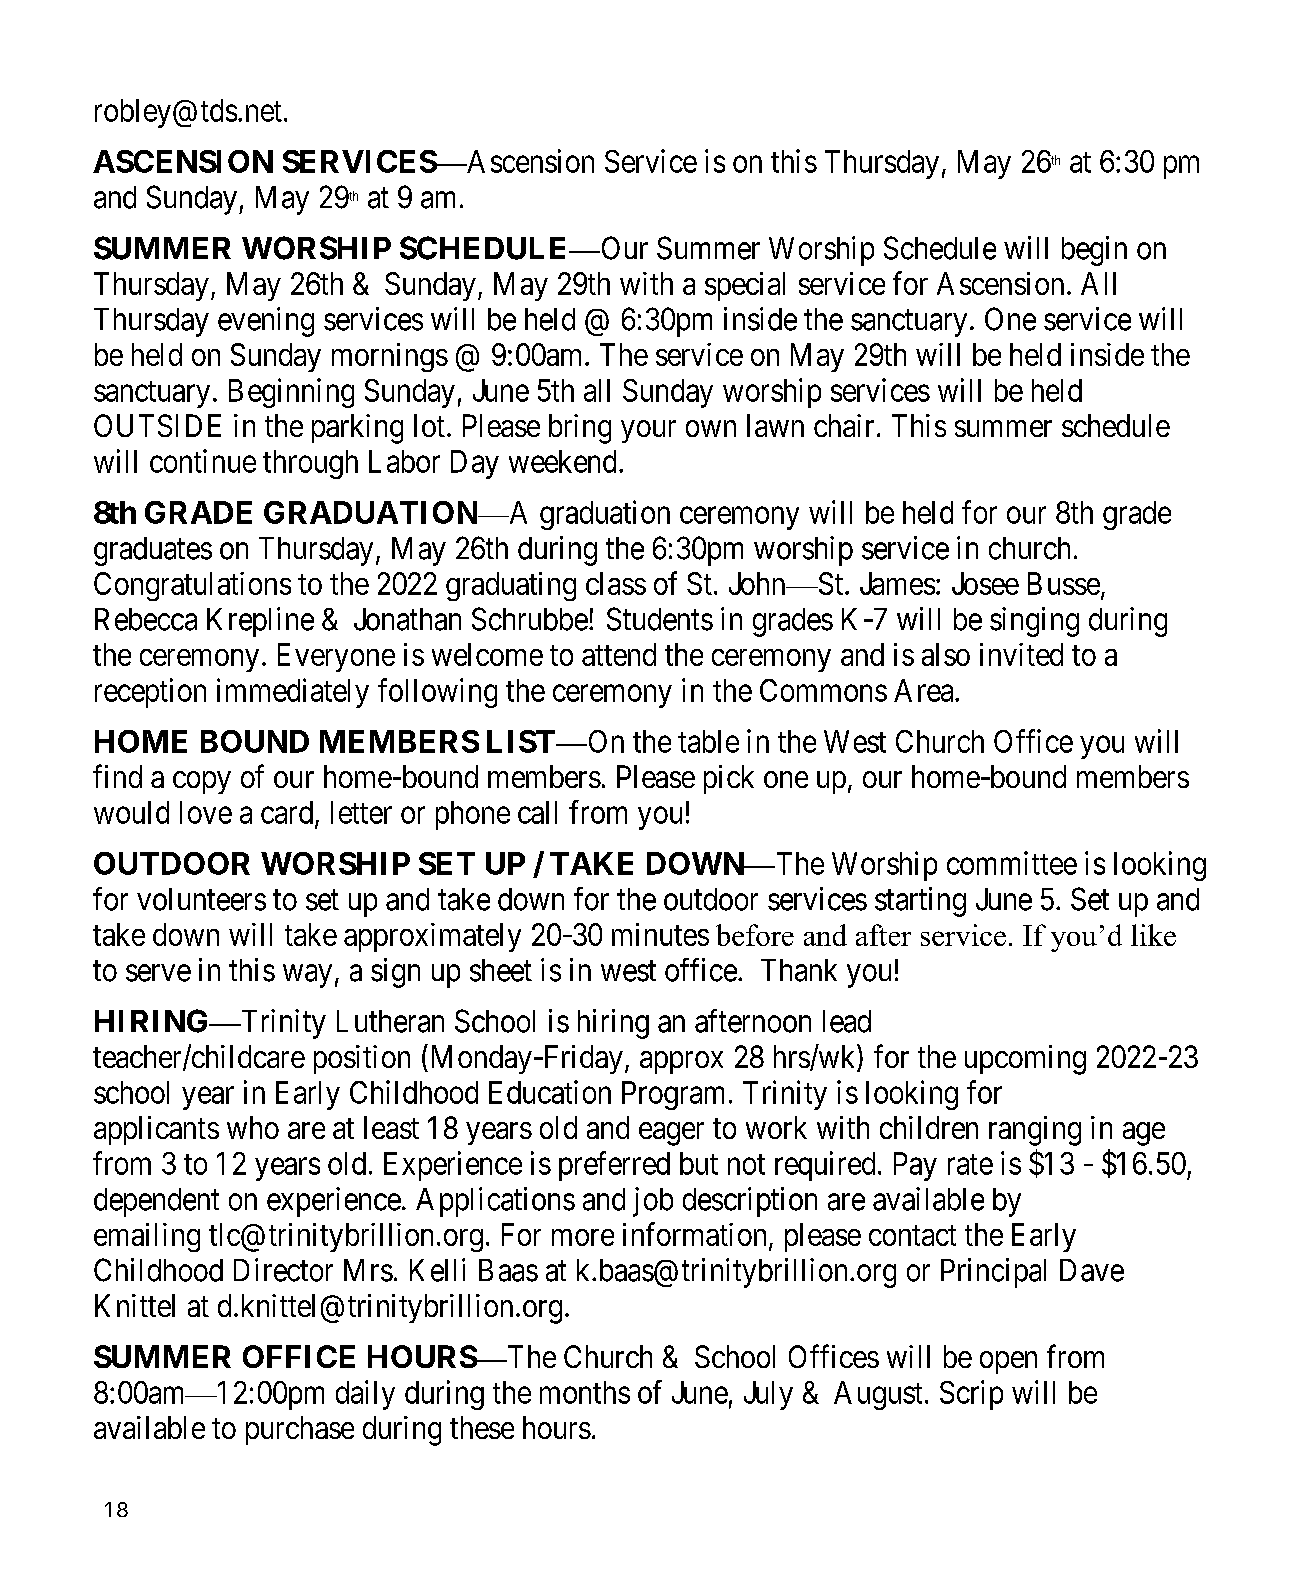  What do you see at coordinates (844, 425) in the document?
I see `chair` at bounding box center [844, 425].
